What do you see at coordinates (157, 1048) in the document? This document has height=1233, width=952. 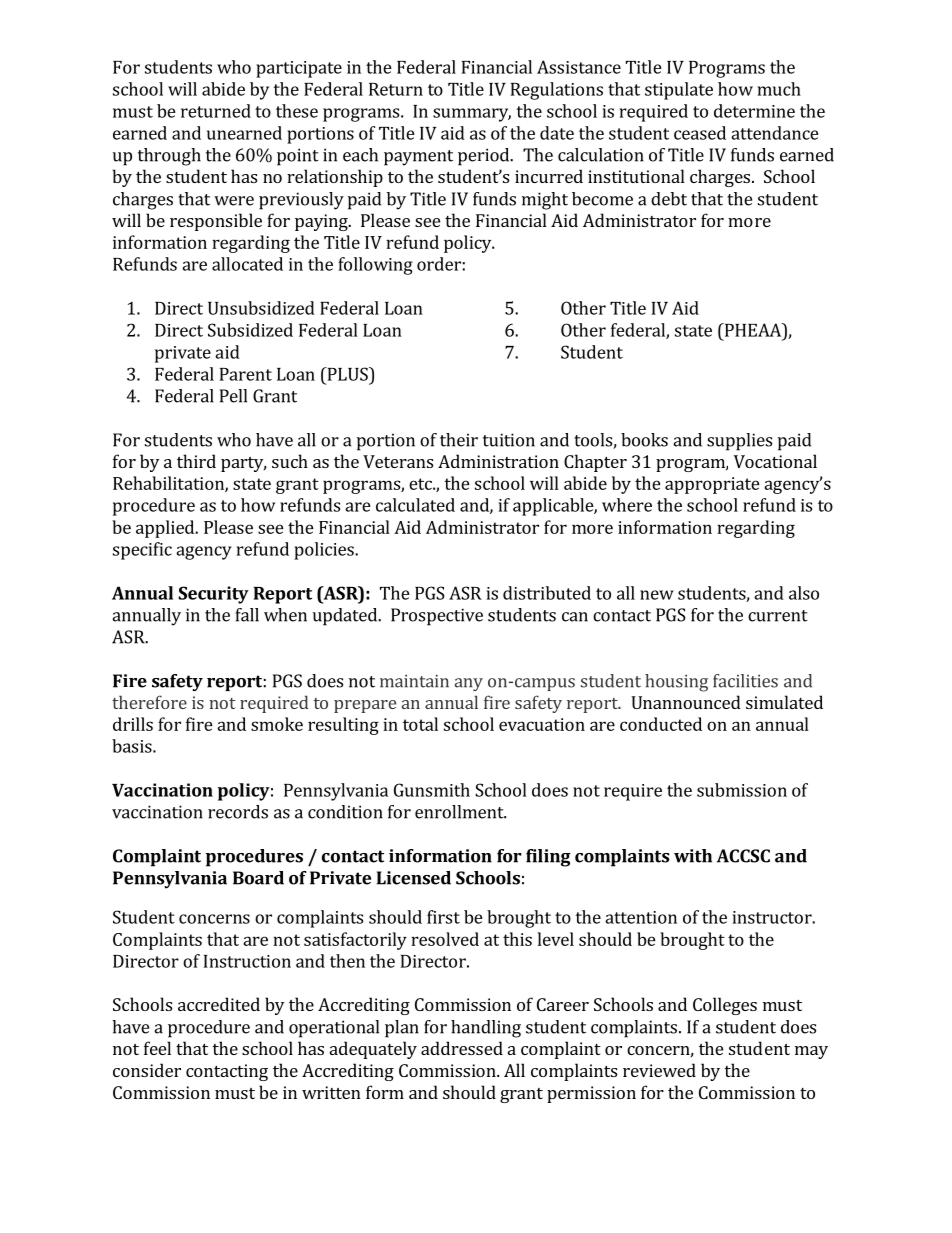 I see `feel` at bounding box center [157, 1048].
